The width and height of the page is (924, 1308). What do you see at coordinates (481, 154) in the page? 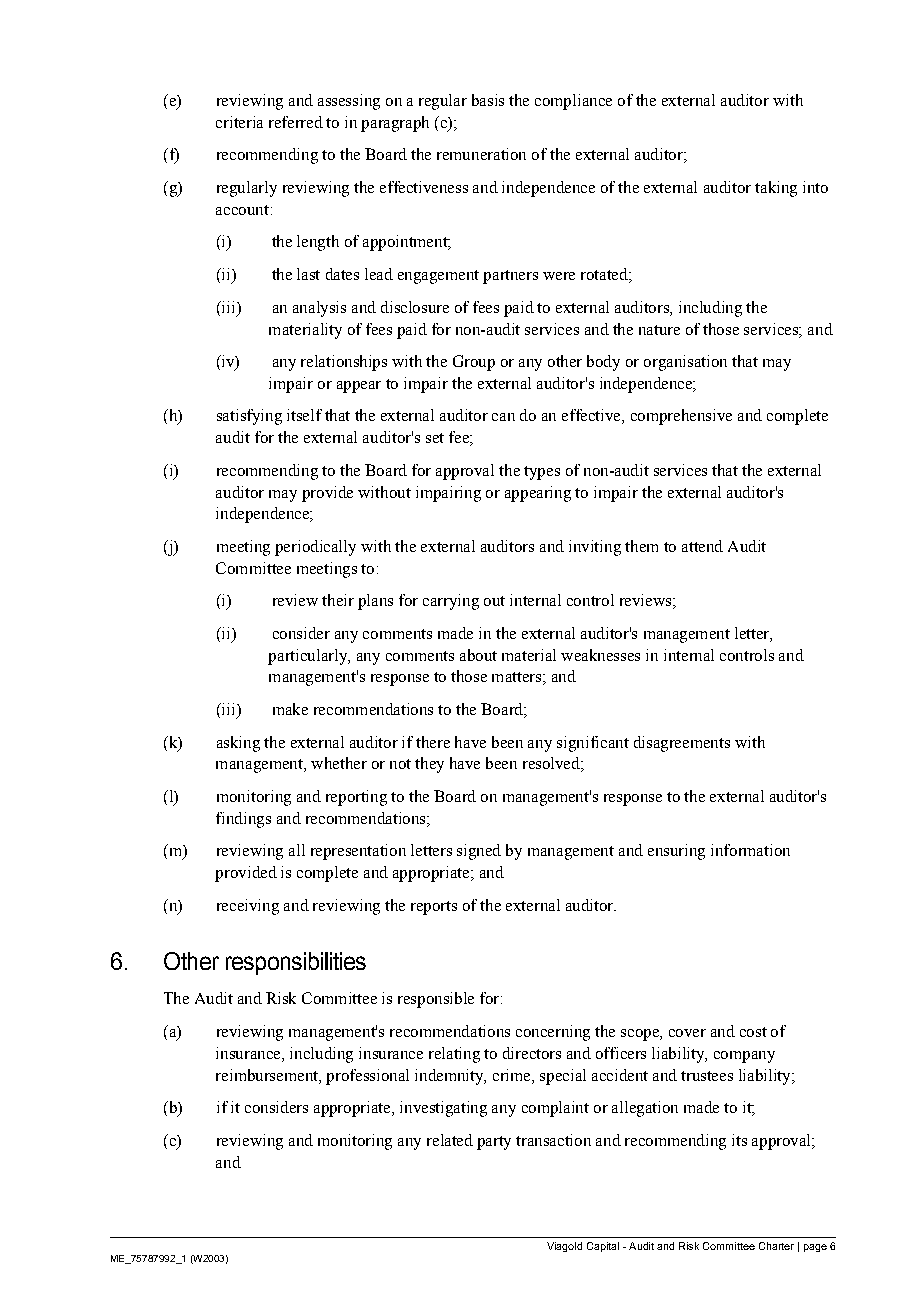
I see `remuneration` at bounding box center [481, 154].
